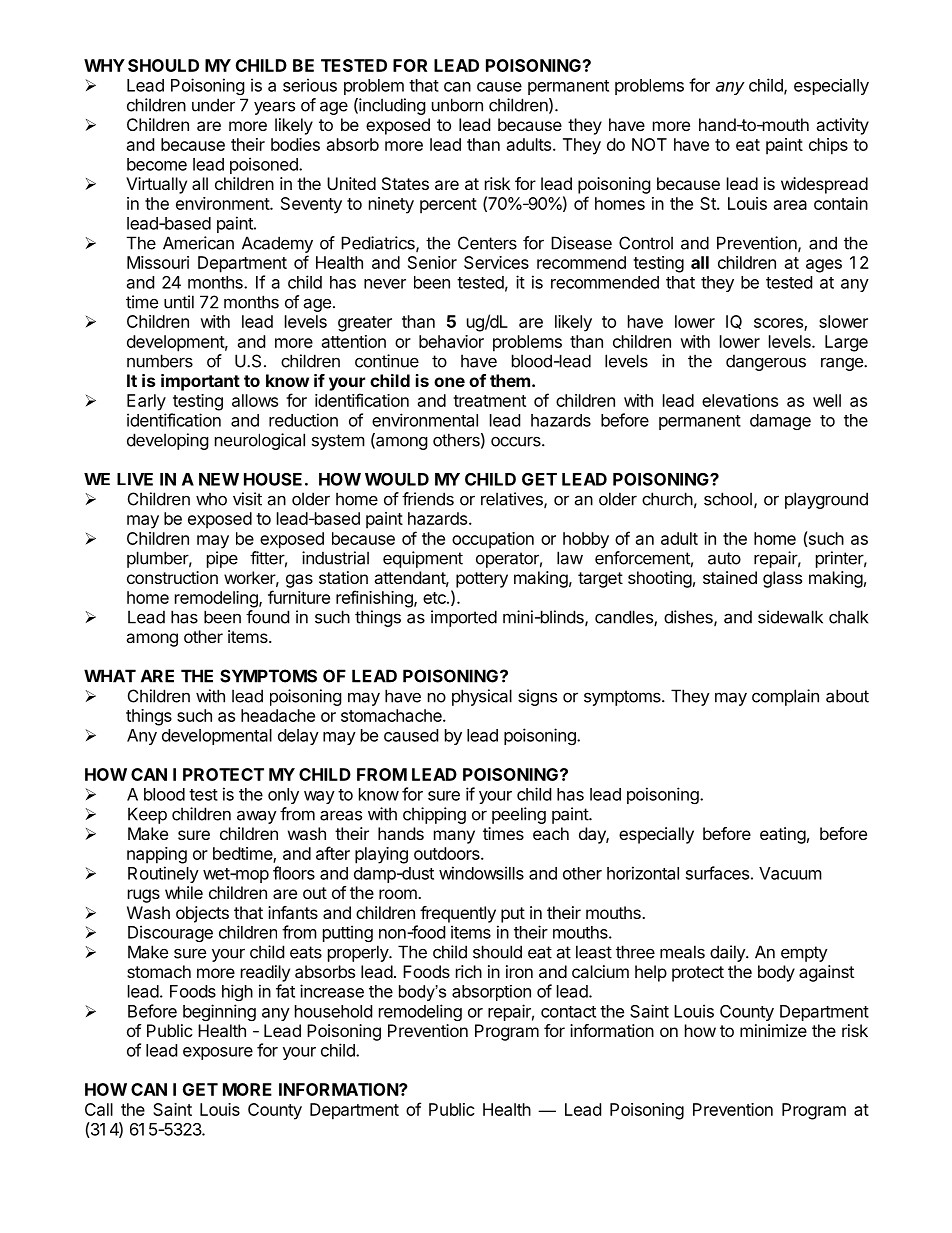 The width and height of the document is (952, 1233). What do you see at coordinates (219, 1012) in the document?
I see `beginning` at bounding box center [219, 1012].
